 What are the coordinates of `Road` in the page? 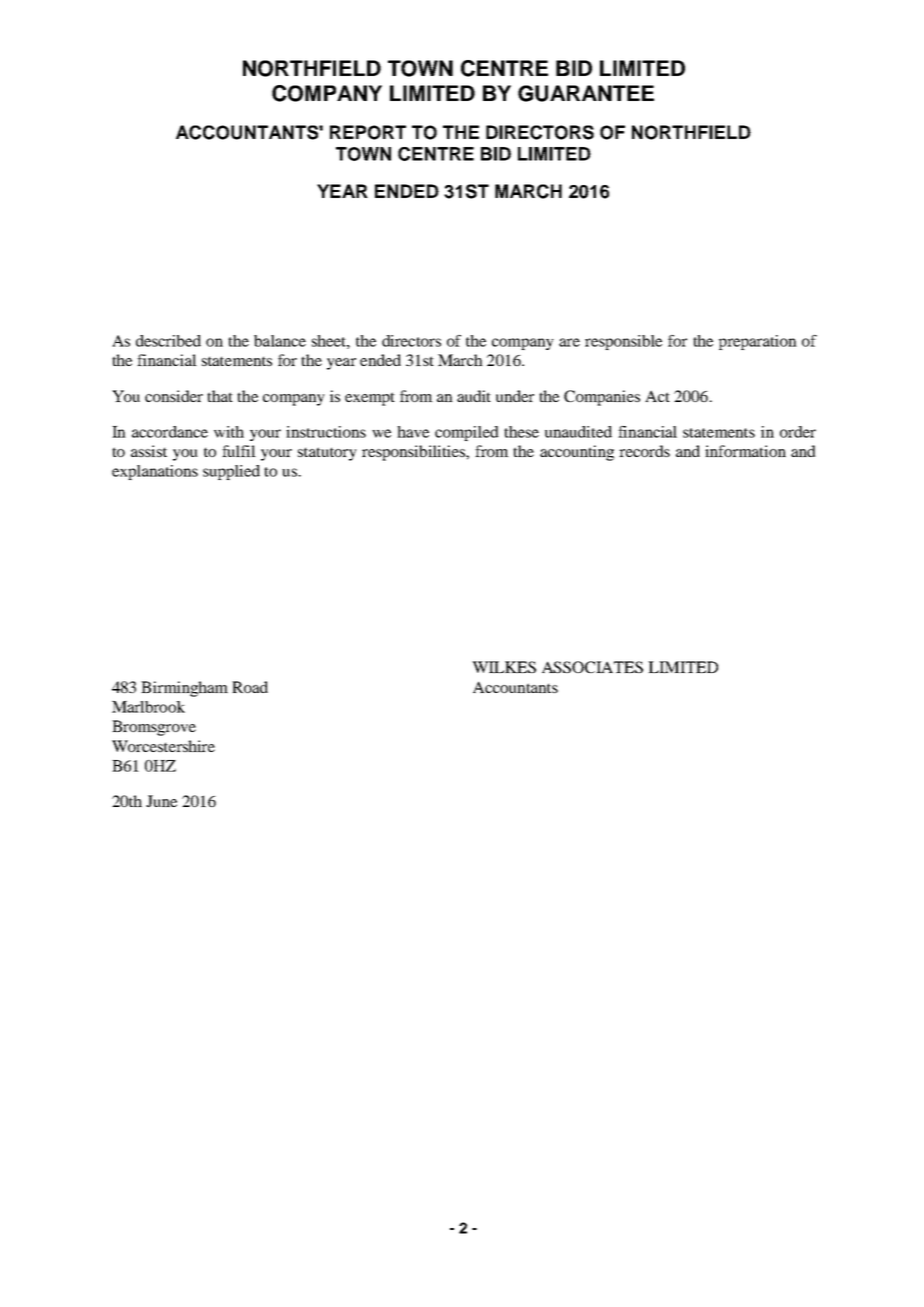 It's located at (250, 687).
